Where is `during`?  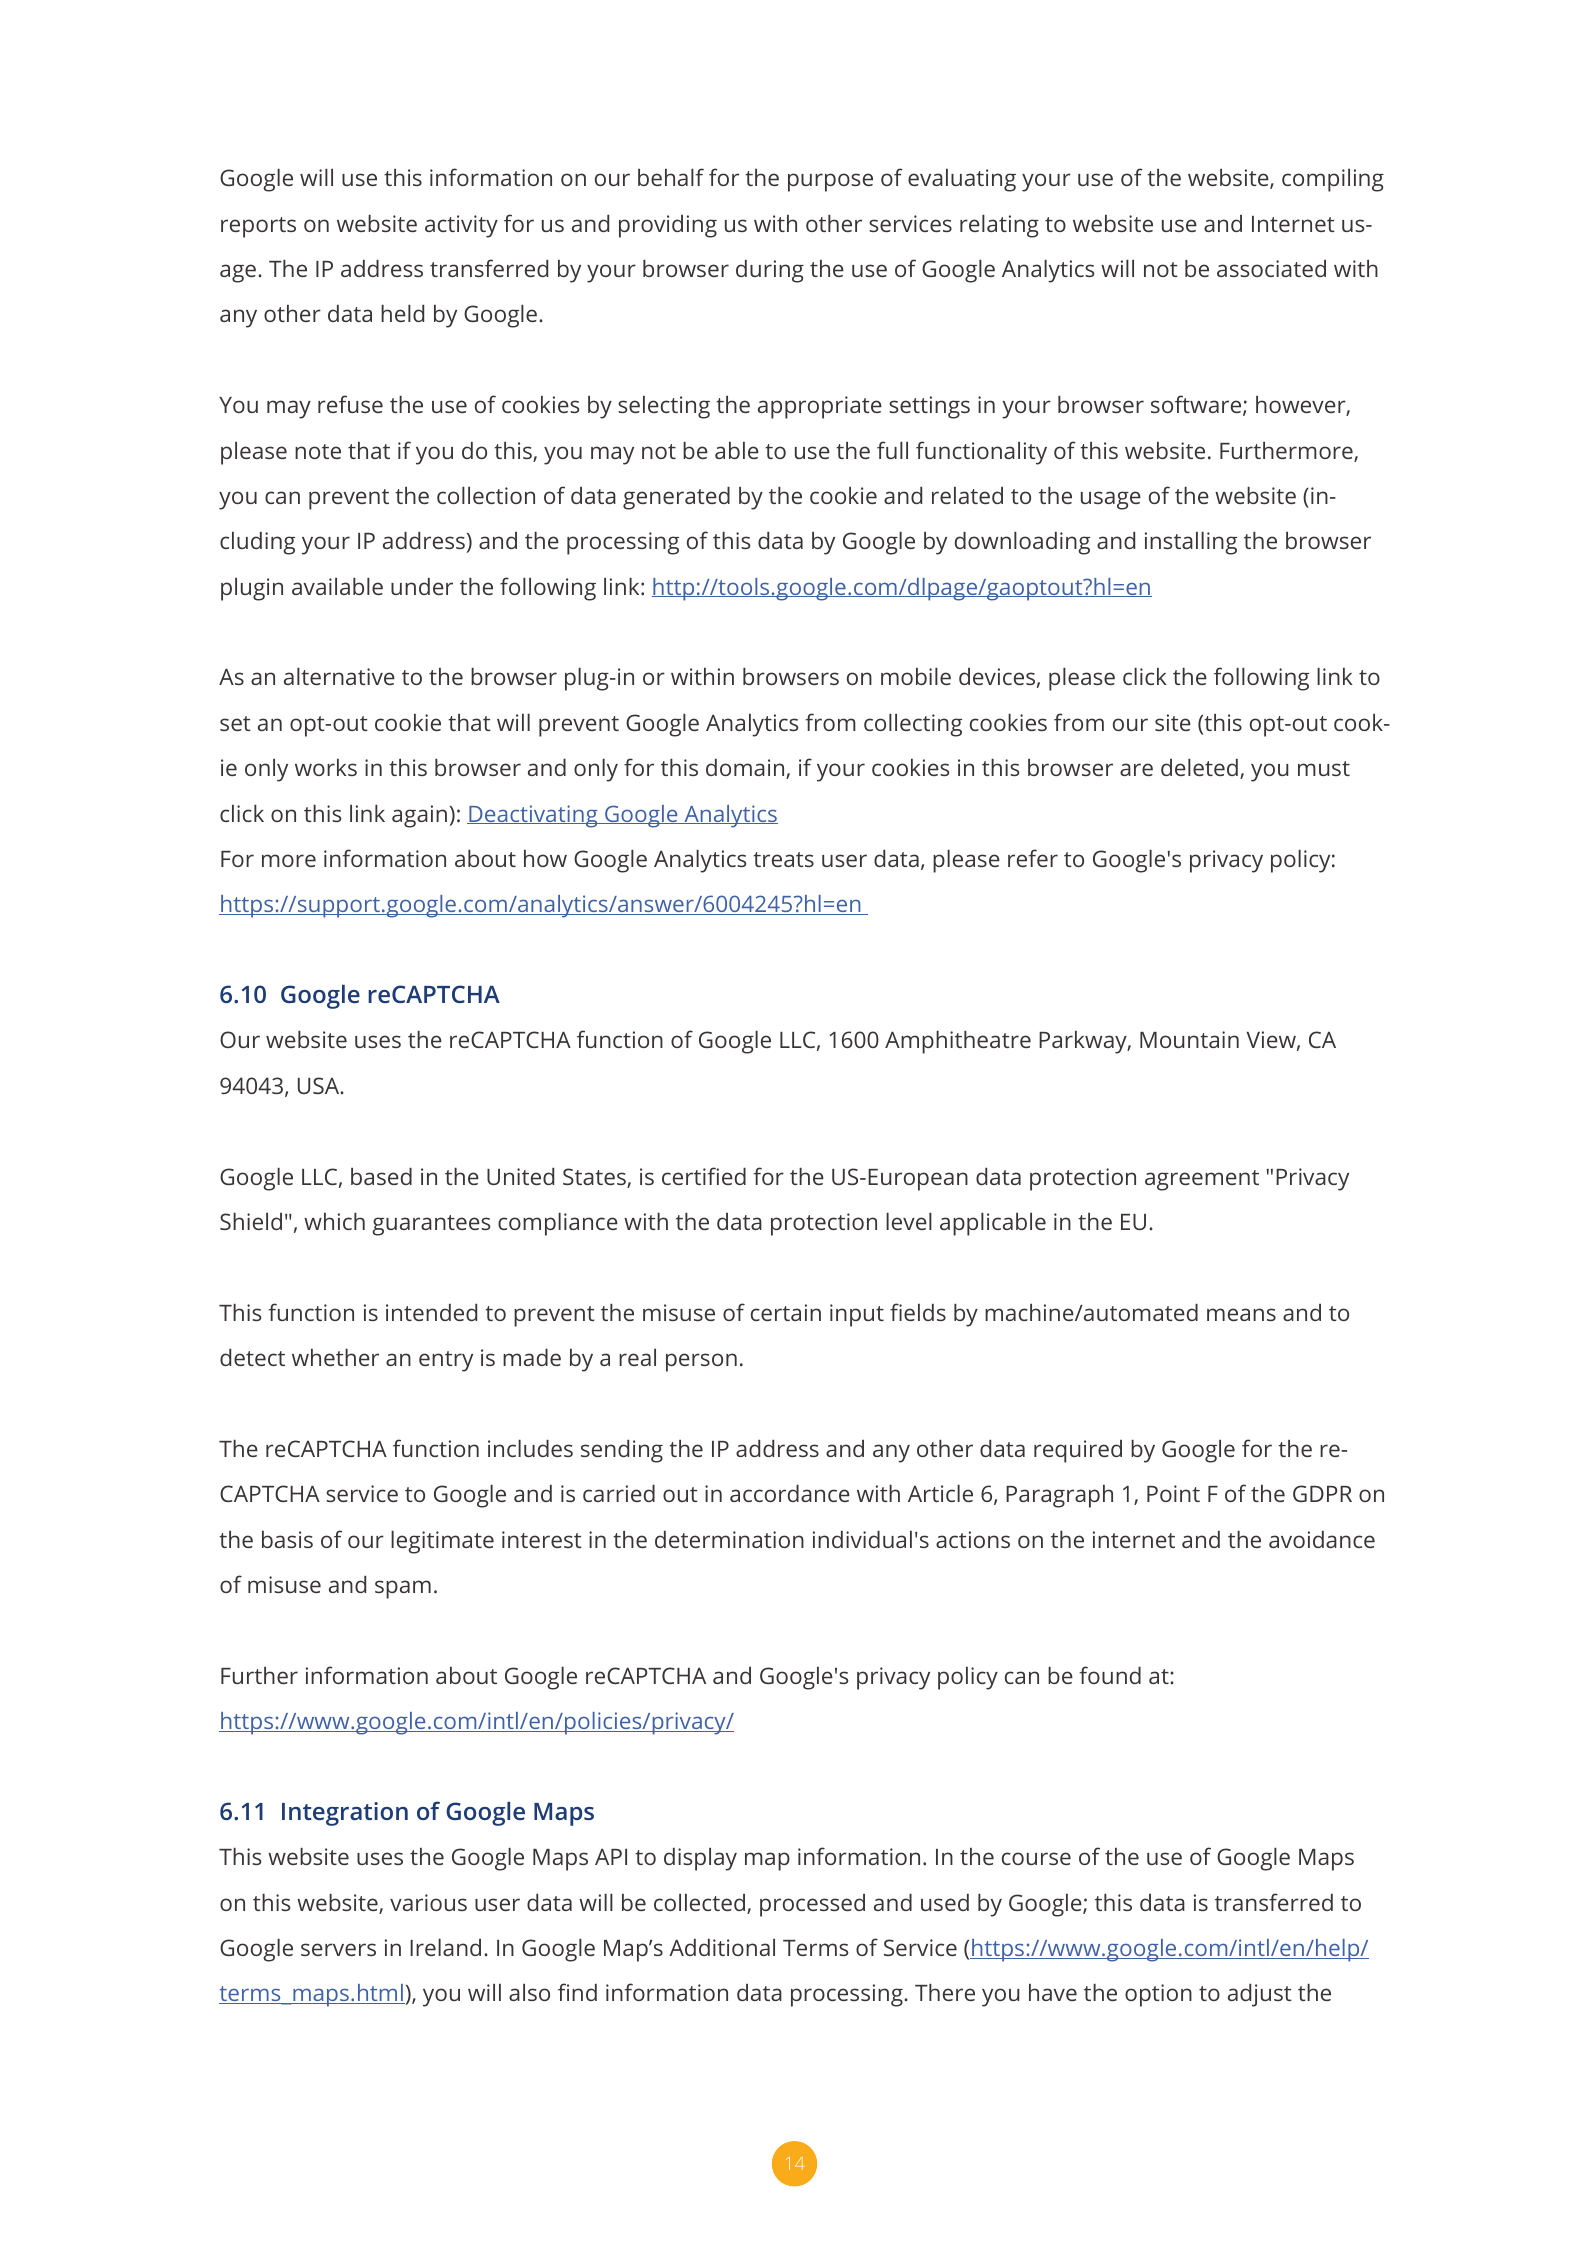
during is located at coordinates (770, 271).
